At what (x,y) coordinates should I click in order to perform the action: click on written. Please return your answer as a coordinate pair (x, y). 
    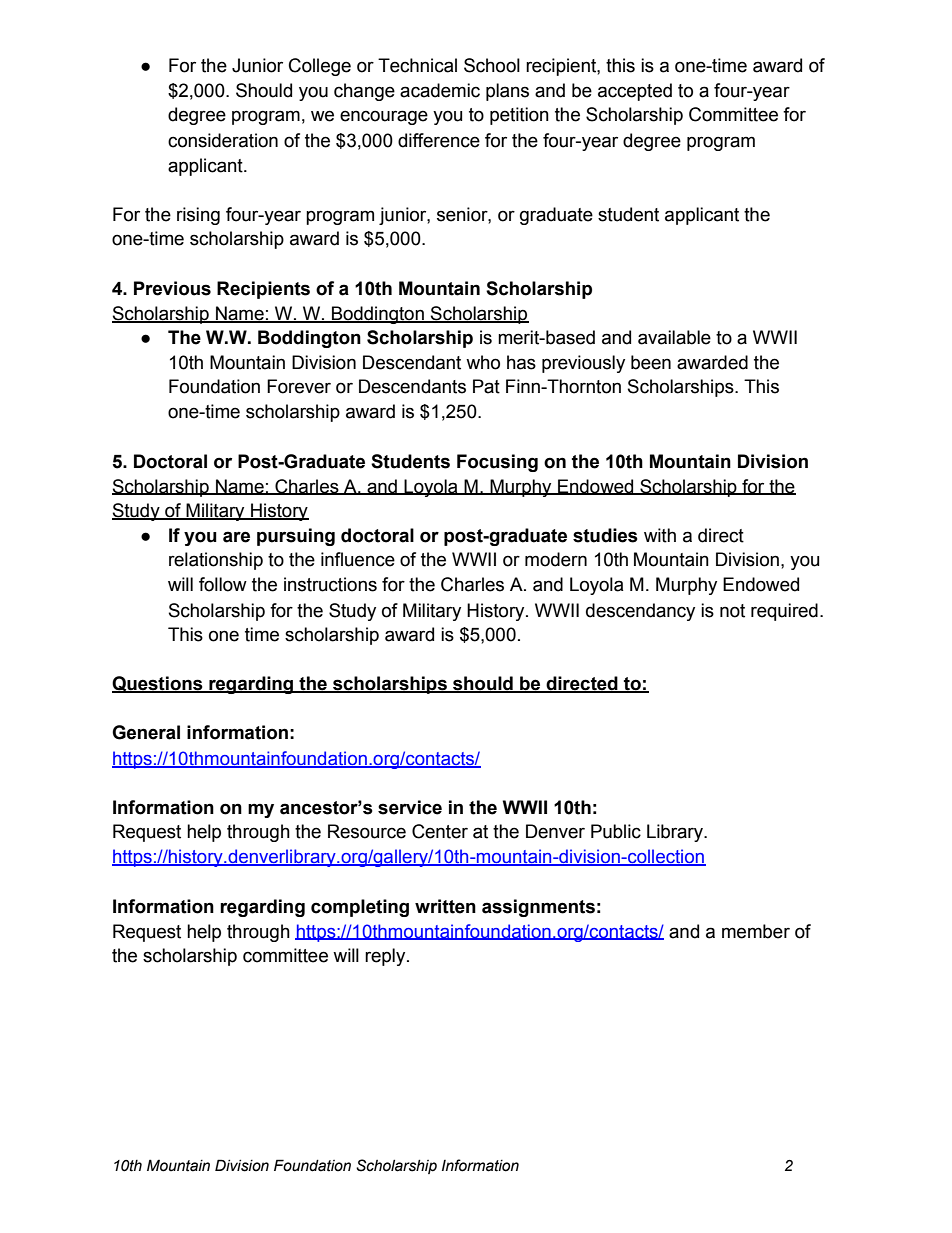
    Looking at the image, I should click on (445, 906).
